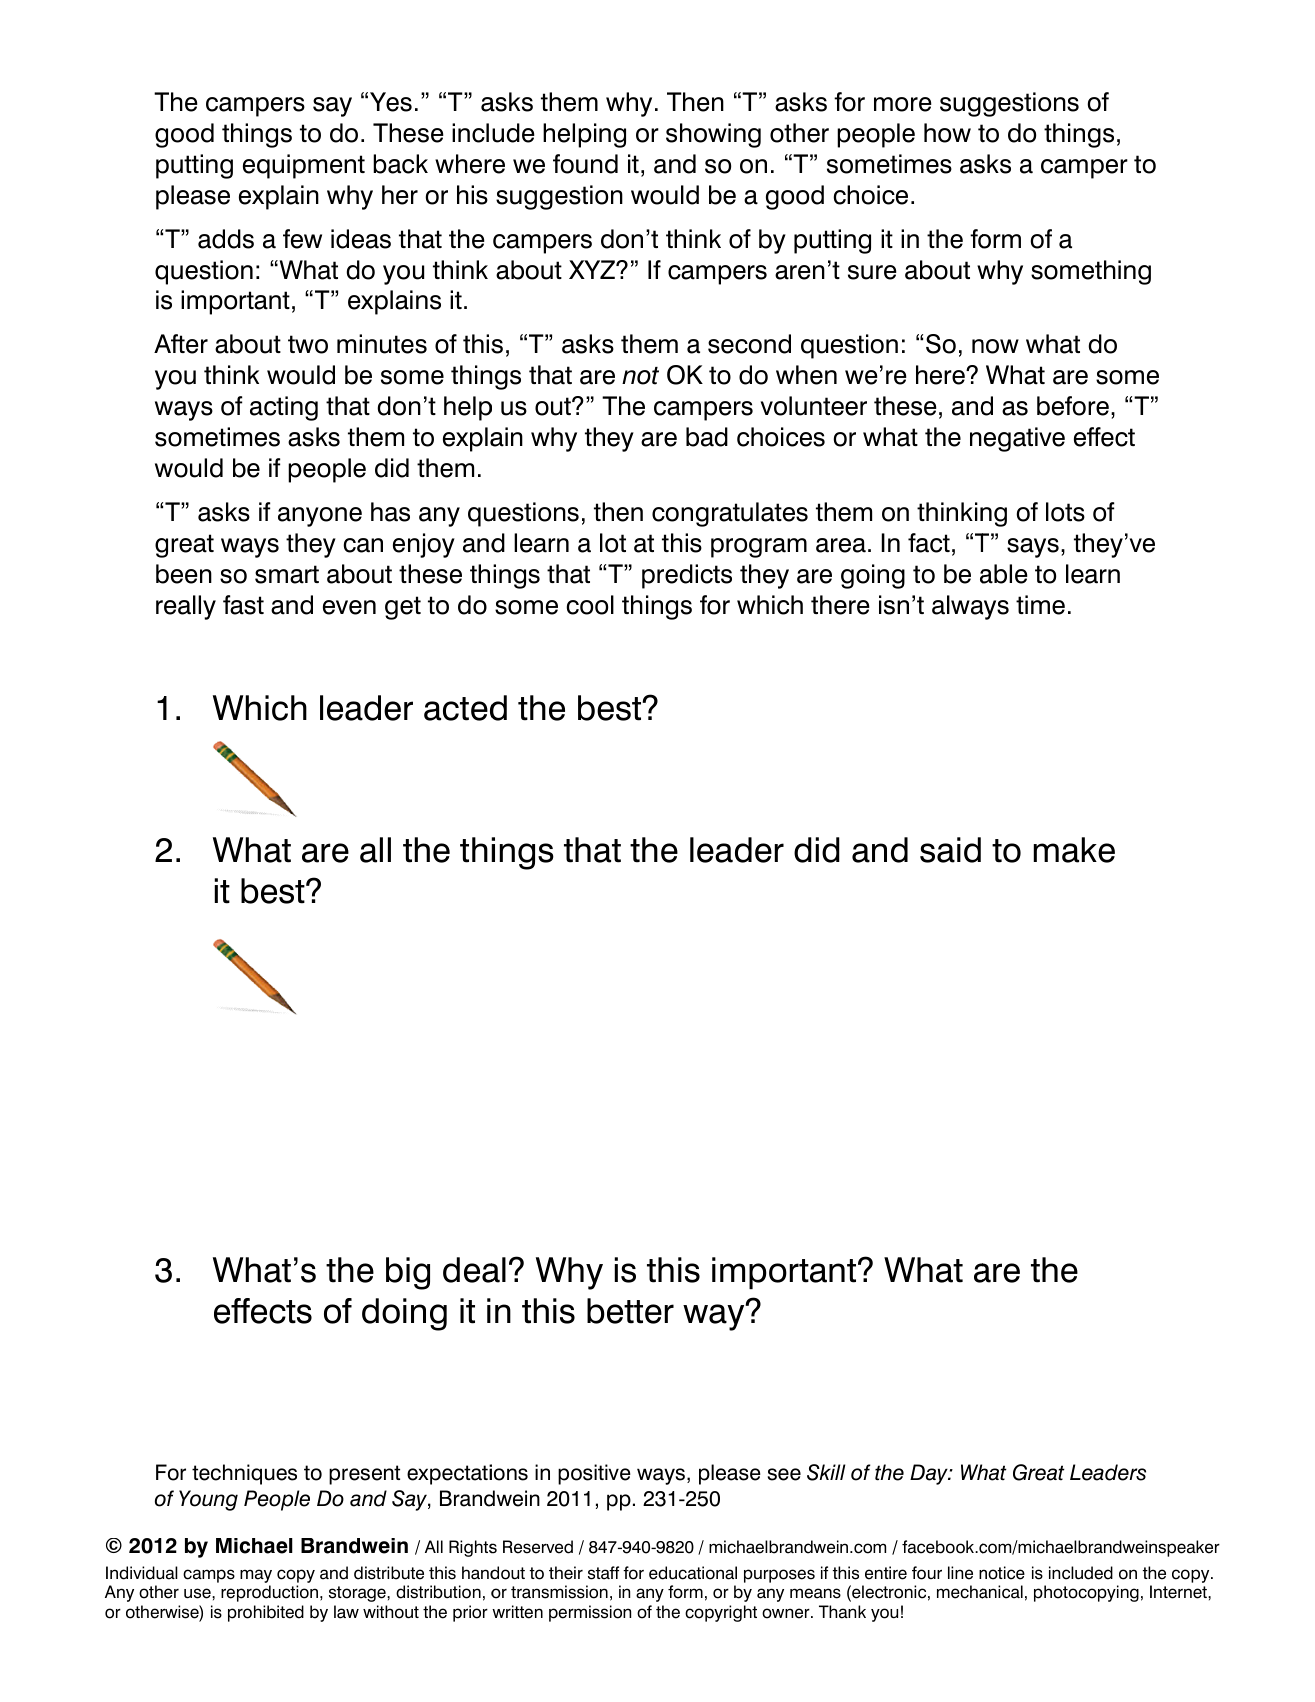 The height and width of the screenshot is (1702, 1315). What do you see at coordinates (873, 576) in the screenshot?
I see `going` at bounding box center [873, 576].
